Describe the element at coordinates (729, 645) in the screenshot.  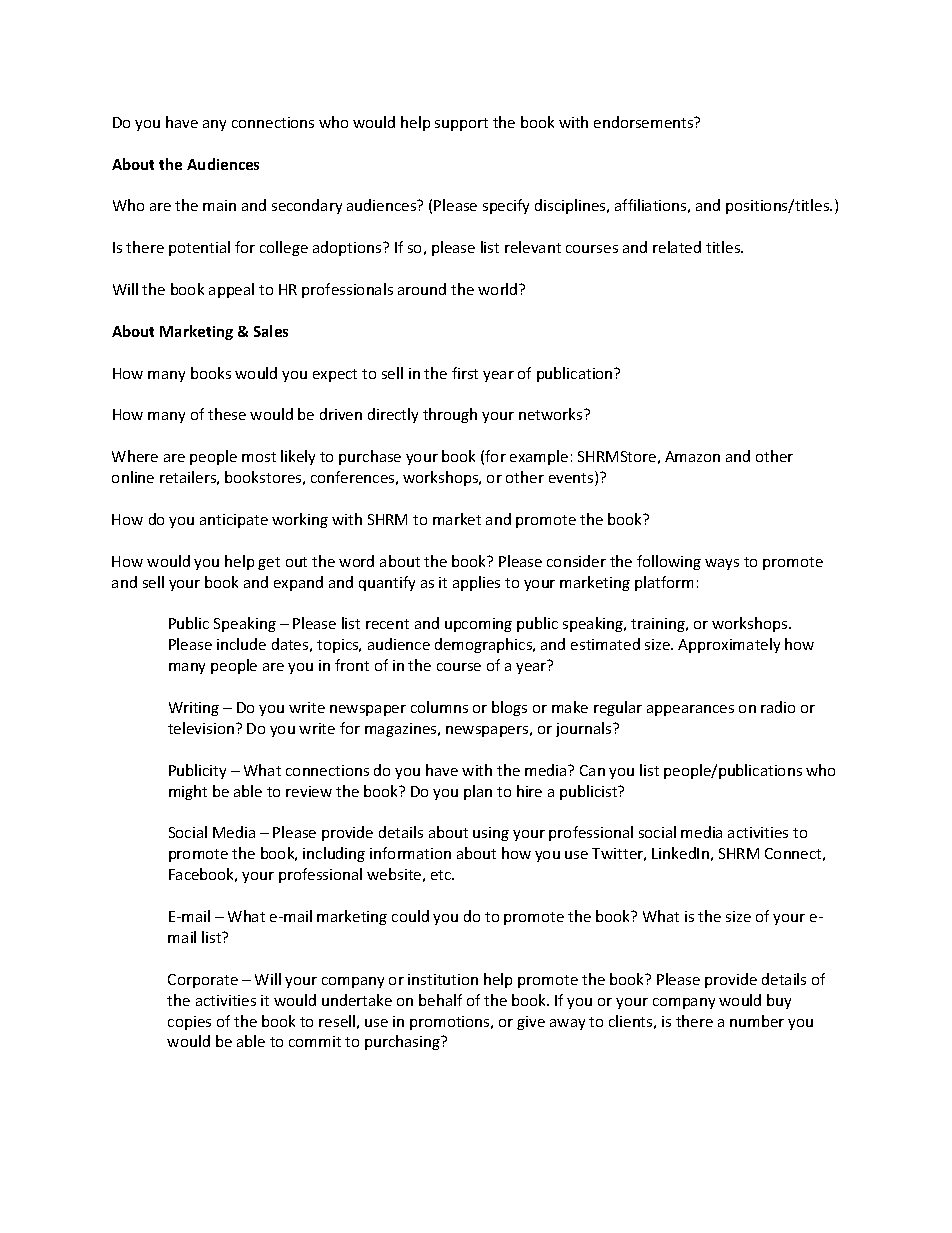
I see `Approximately` at that location.
